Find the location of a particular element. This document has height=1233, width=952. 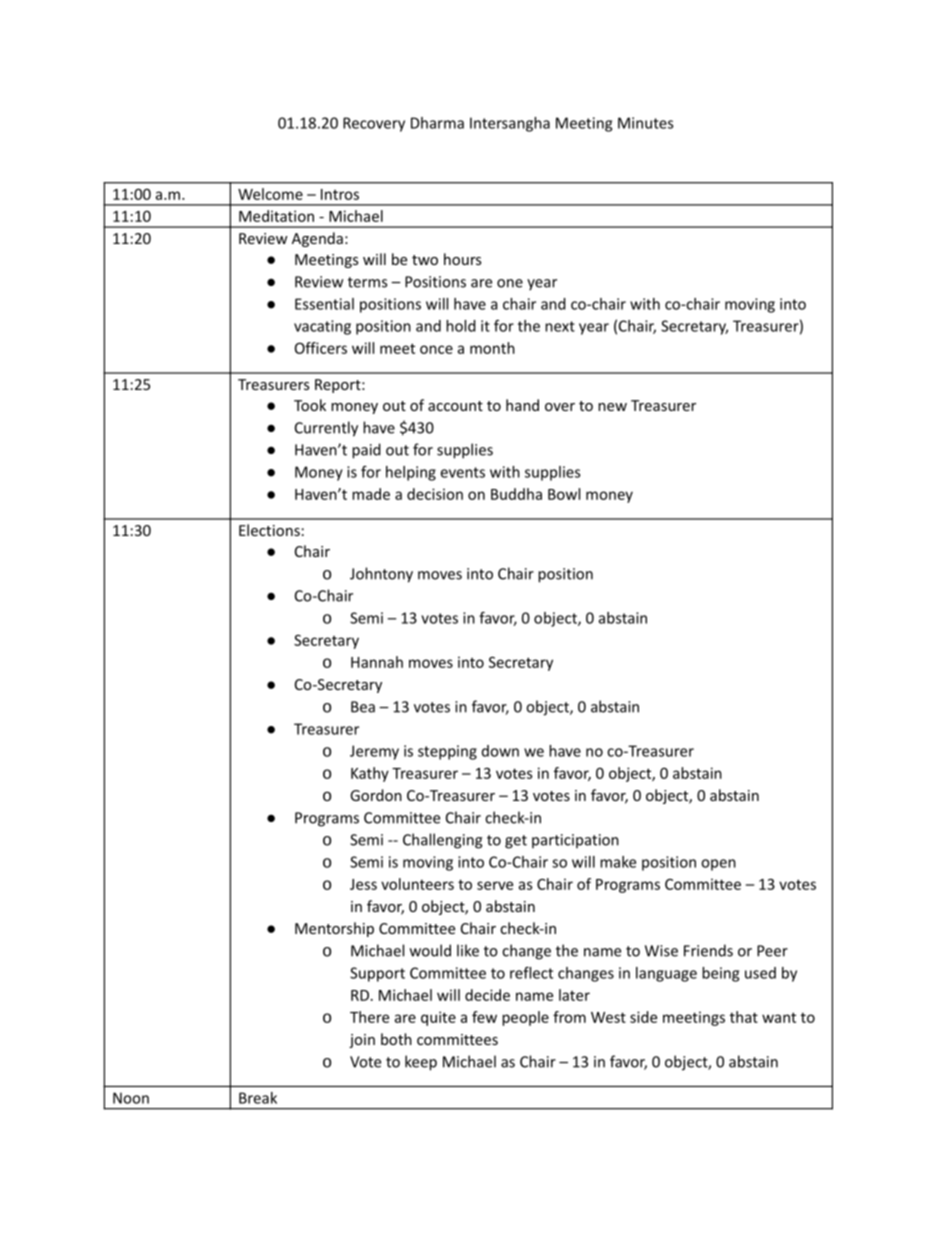

new is located at coordinates (612, 407).
